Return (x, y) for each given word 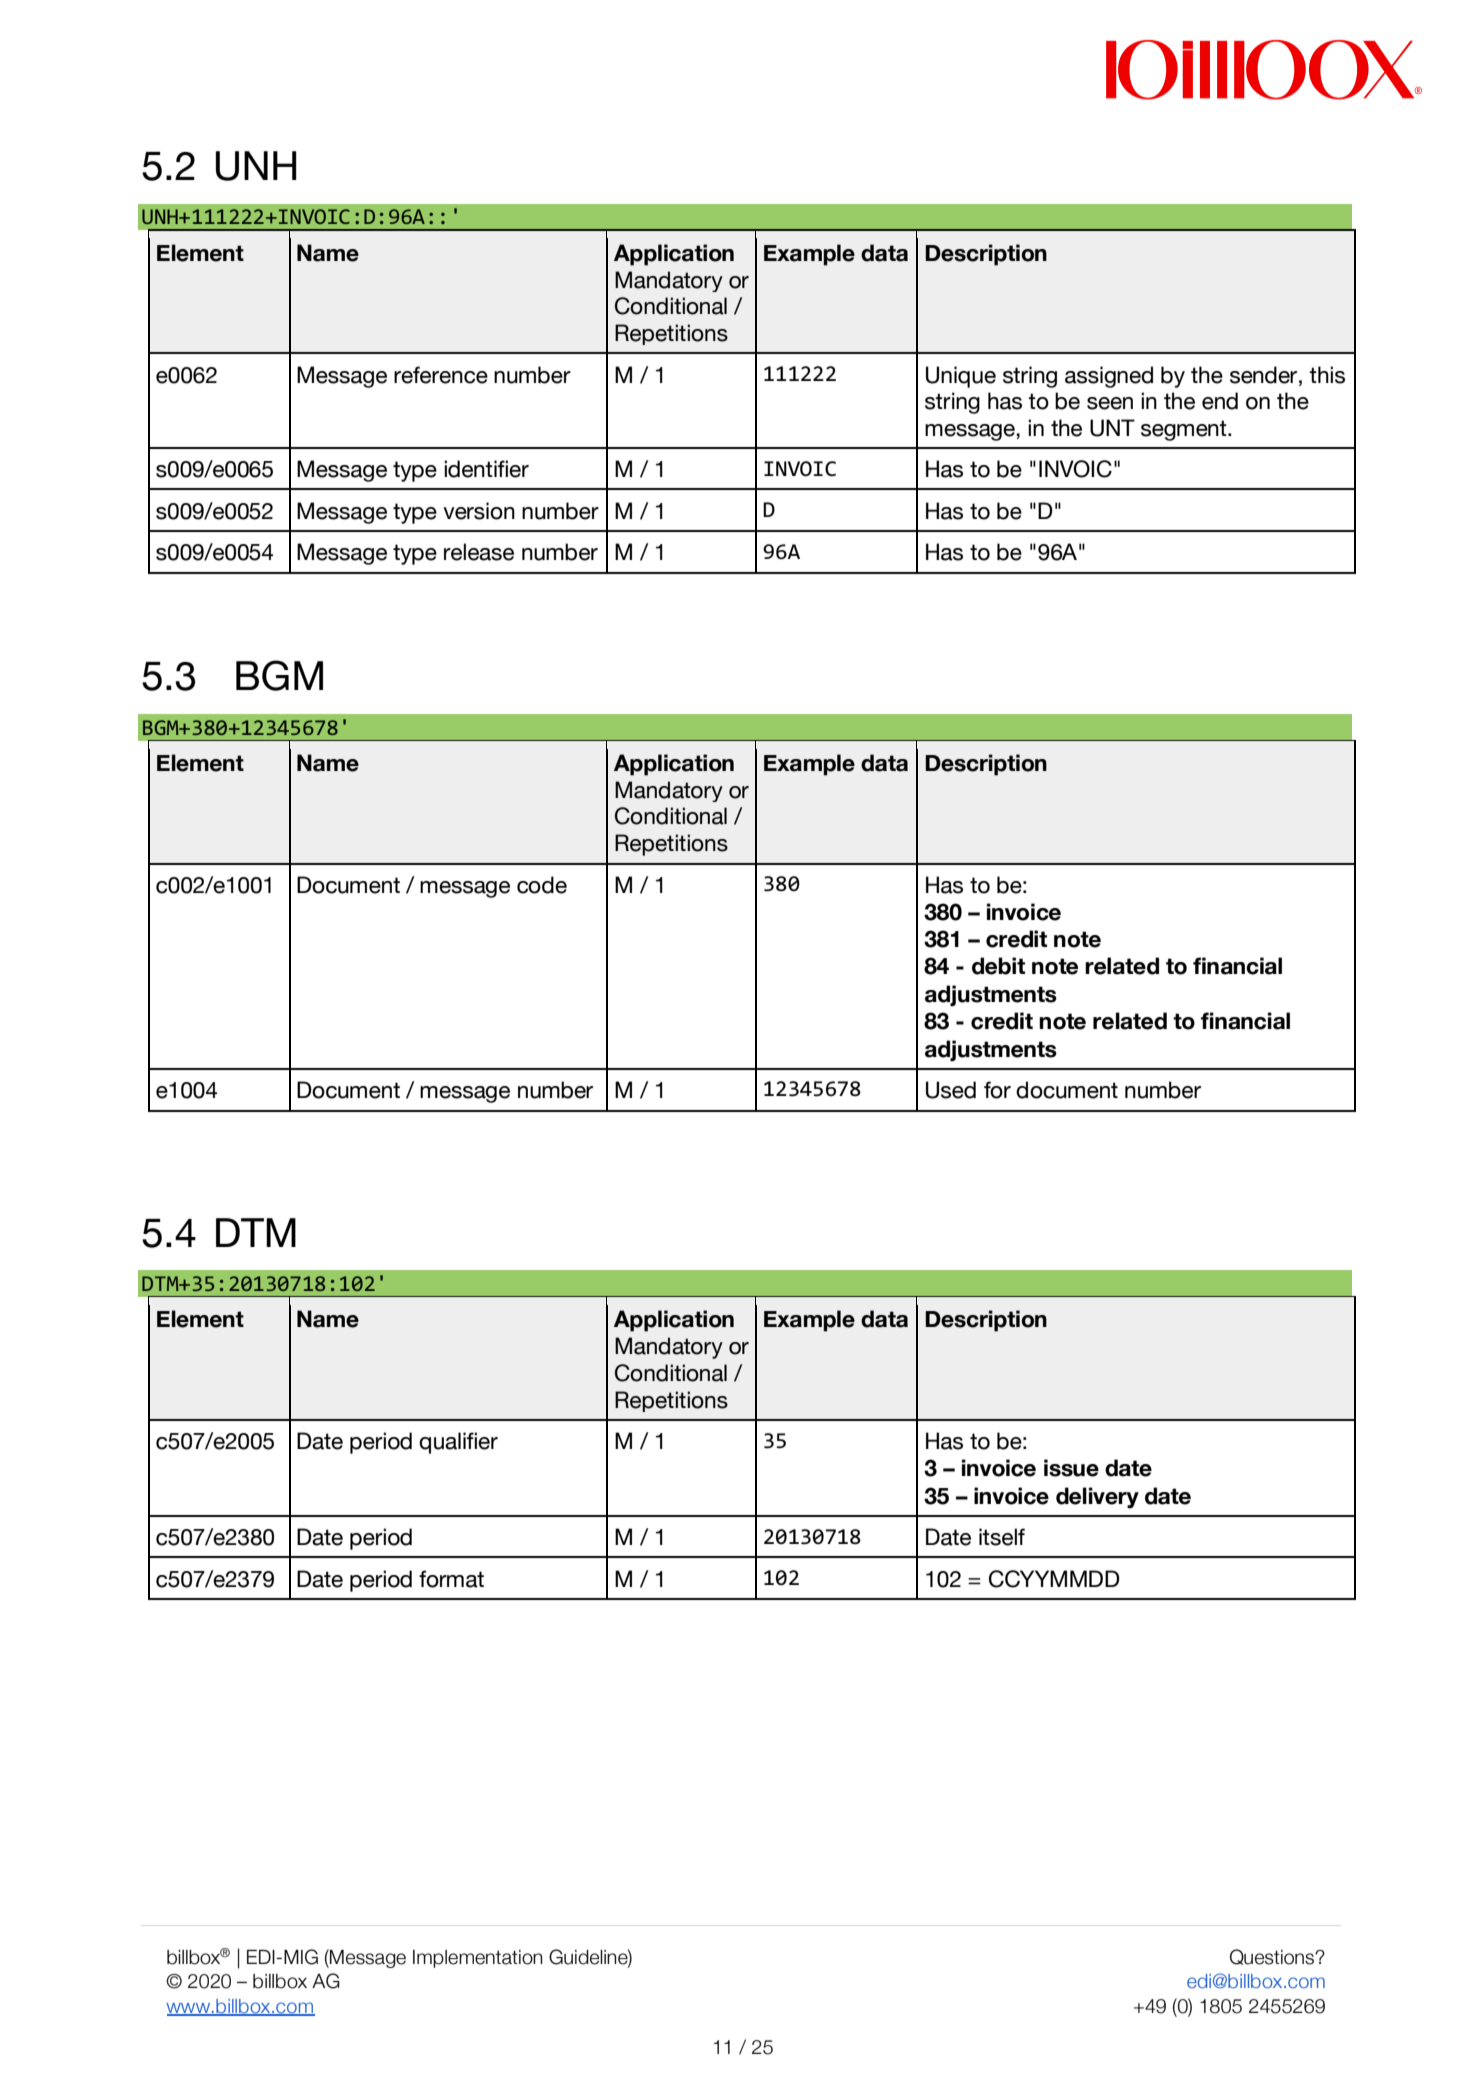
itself (1002, 1537)
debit (998, 966)
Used (951, 1090)
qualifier (458, 1443)
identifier (486, 469)
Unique (961, 377)
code (542, 885)
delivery (1097, 1498)
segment (1185, 430)
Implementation (478, 1959)
